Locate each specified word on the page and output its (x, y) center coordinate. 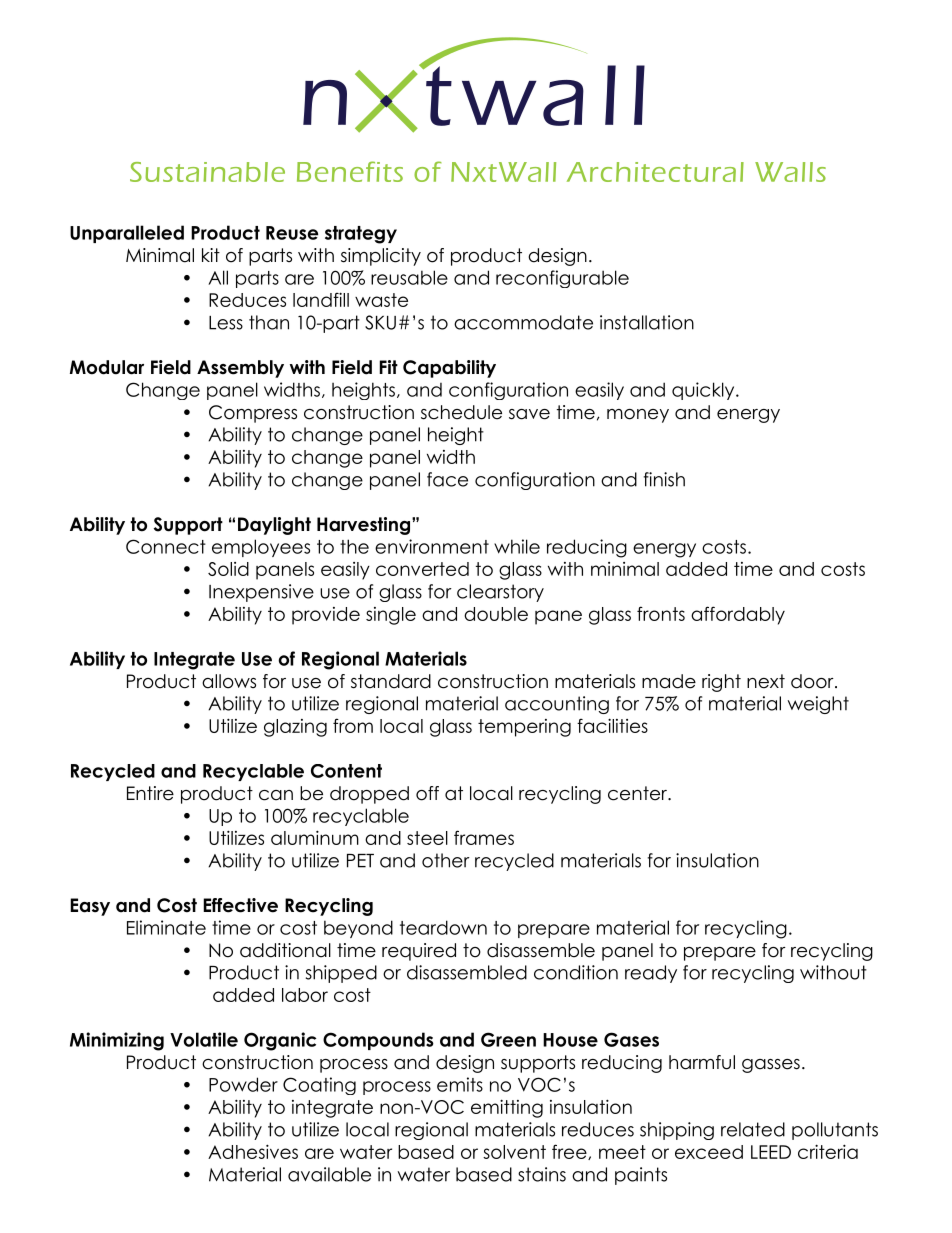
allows (229, 681)
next (766, 681)
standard (391, 681)
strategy (361, 235)
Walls (790, 172)
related (753, 1129)
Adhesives (253, 1151)
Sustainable (207, 172)
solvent (514, 1152)
